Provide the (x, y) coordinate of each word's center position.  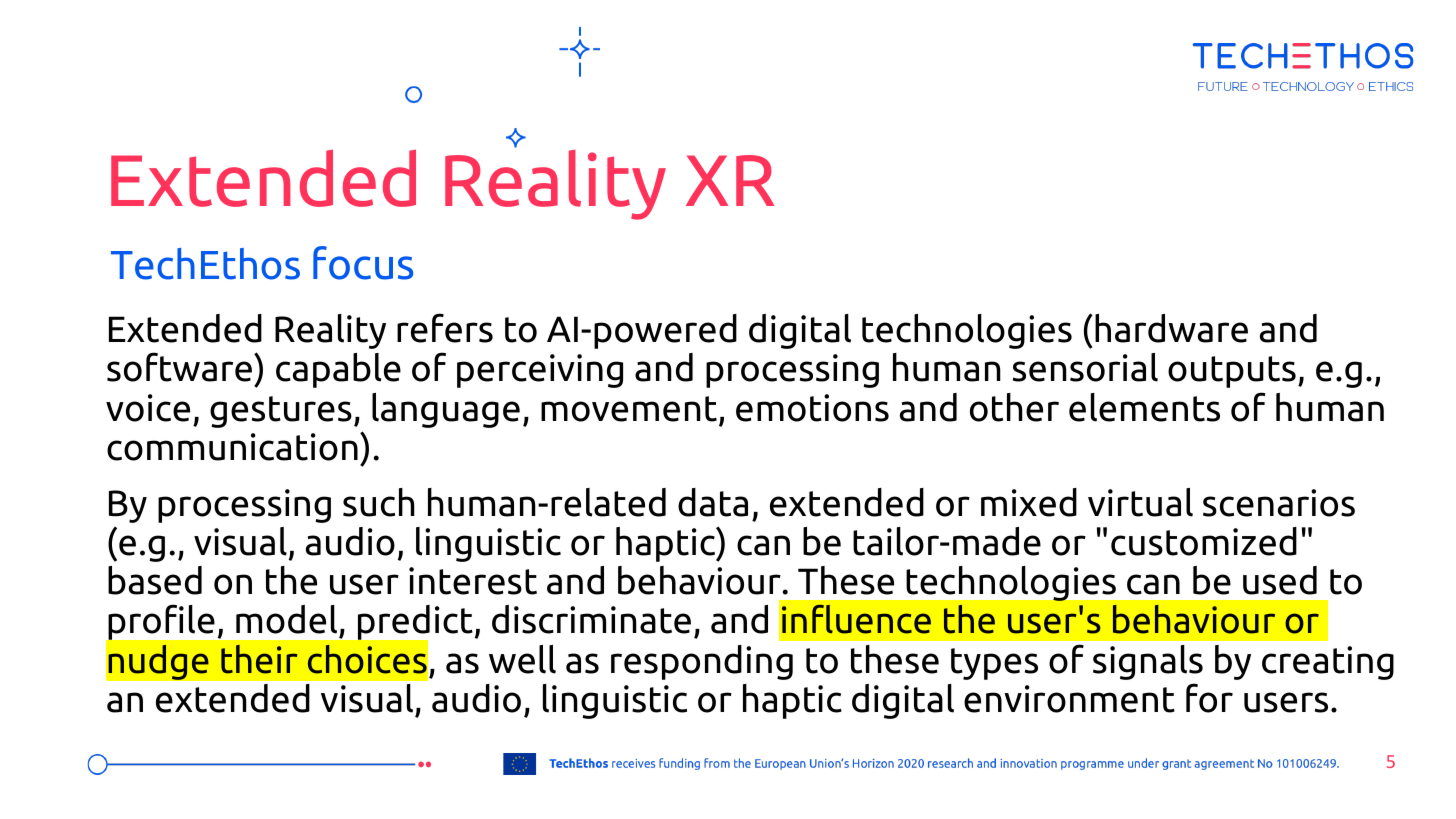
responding (702, 662)
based (155, 580)
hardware (1171, 328)
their (259, 659)
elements (1144, 407)
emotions (812, 408)
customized (1204, 541)
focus (363, 263)
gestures (281, 412)
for (1209, 698)
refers (445, 328)
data (713, 502)
